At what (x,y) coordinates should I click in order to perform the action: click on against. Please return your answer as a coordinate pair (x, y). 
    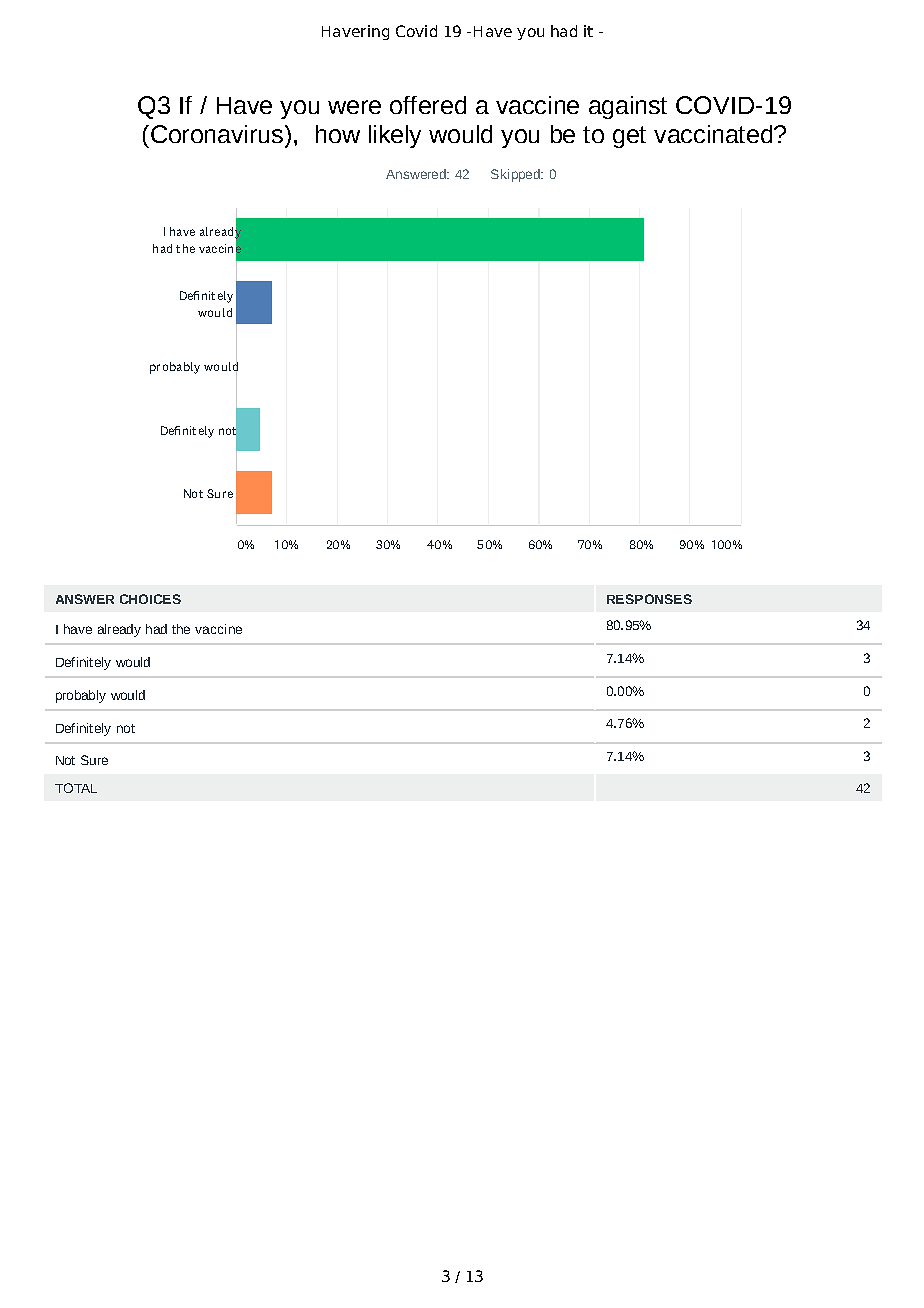
    Looking at the image, I should click on (628, 107).
